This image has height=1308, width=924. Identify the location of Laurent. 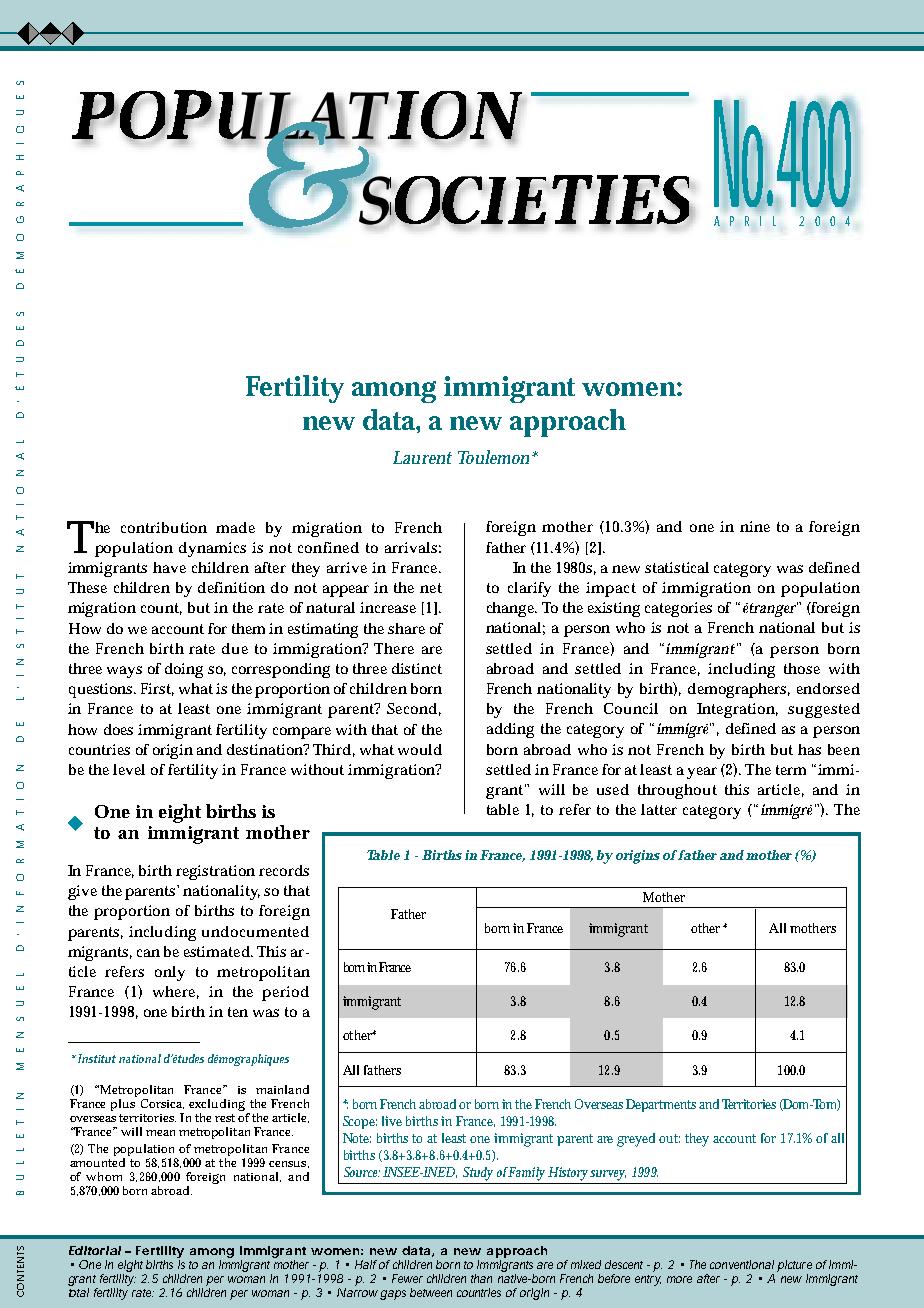
(422, 457).
